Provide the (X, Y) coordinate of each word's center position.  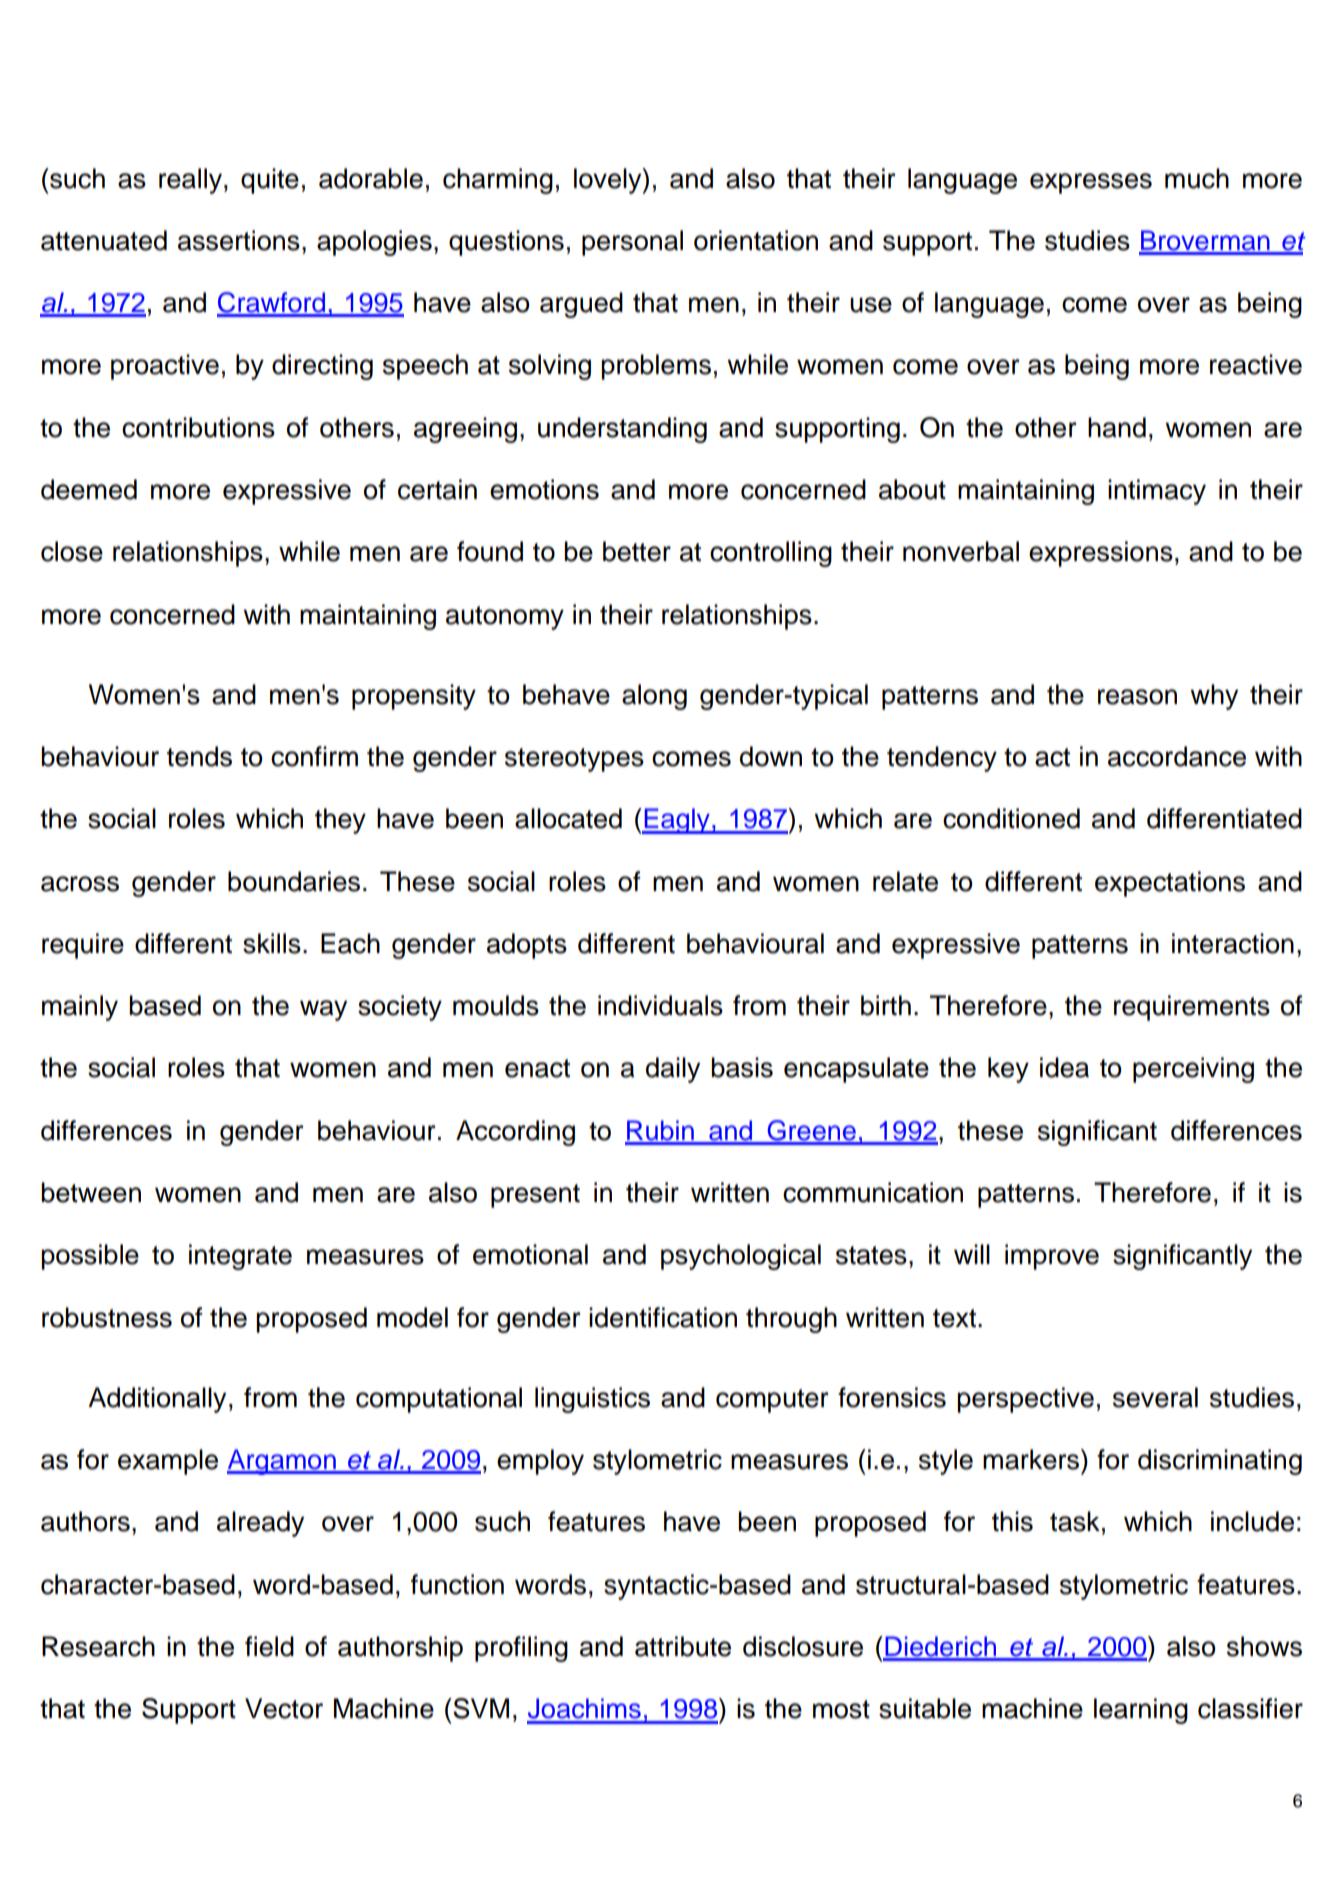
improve (1052, 1257)
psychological (741, 1257)
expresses (1091, 183)
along (654, 697)
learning (1141, 1711)
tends (199, 756)
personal (632, 243)
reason (1137, 697)
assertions (239, 240)
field (269, 1646)
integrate (240, 1257)
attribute (683, 1646)
